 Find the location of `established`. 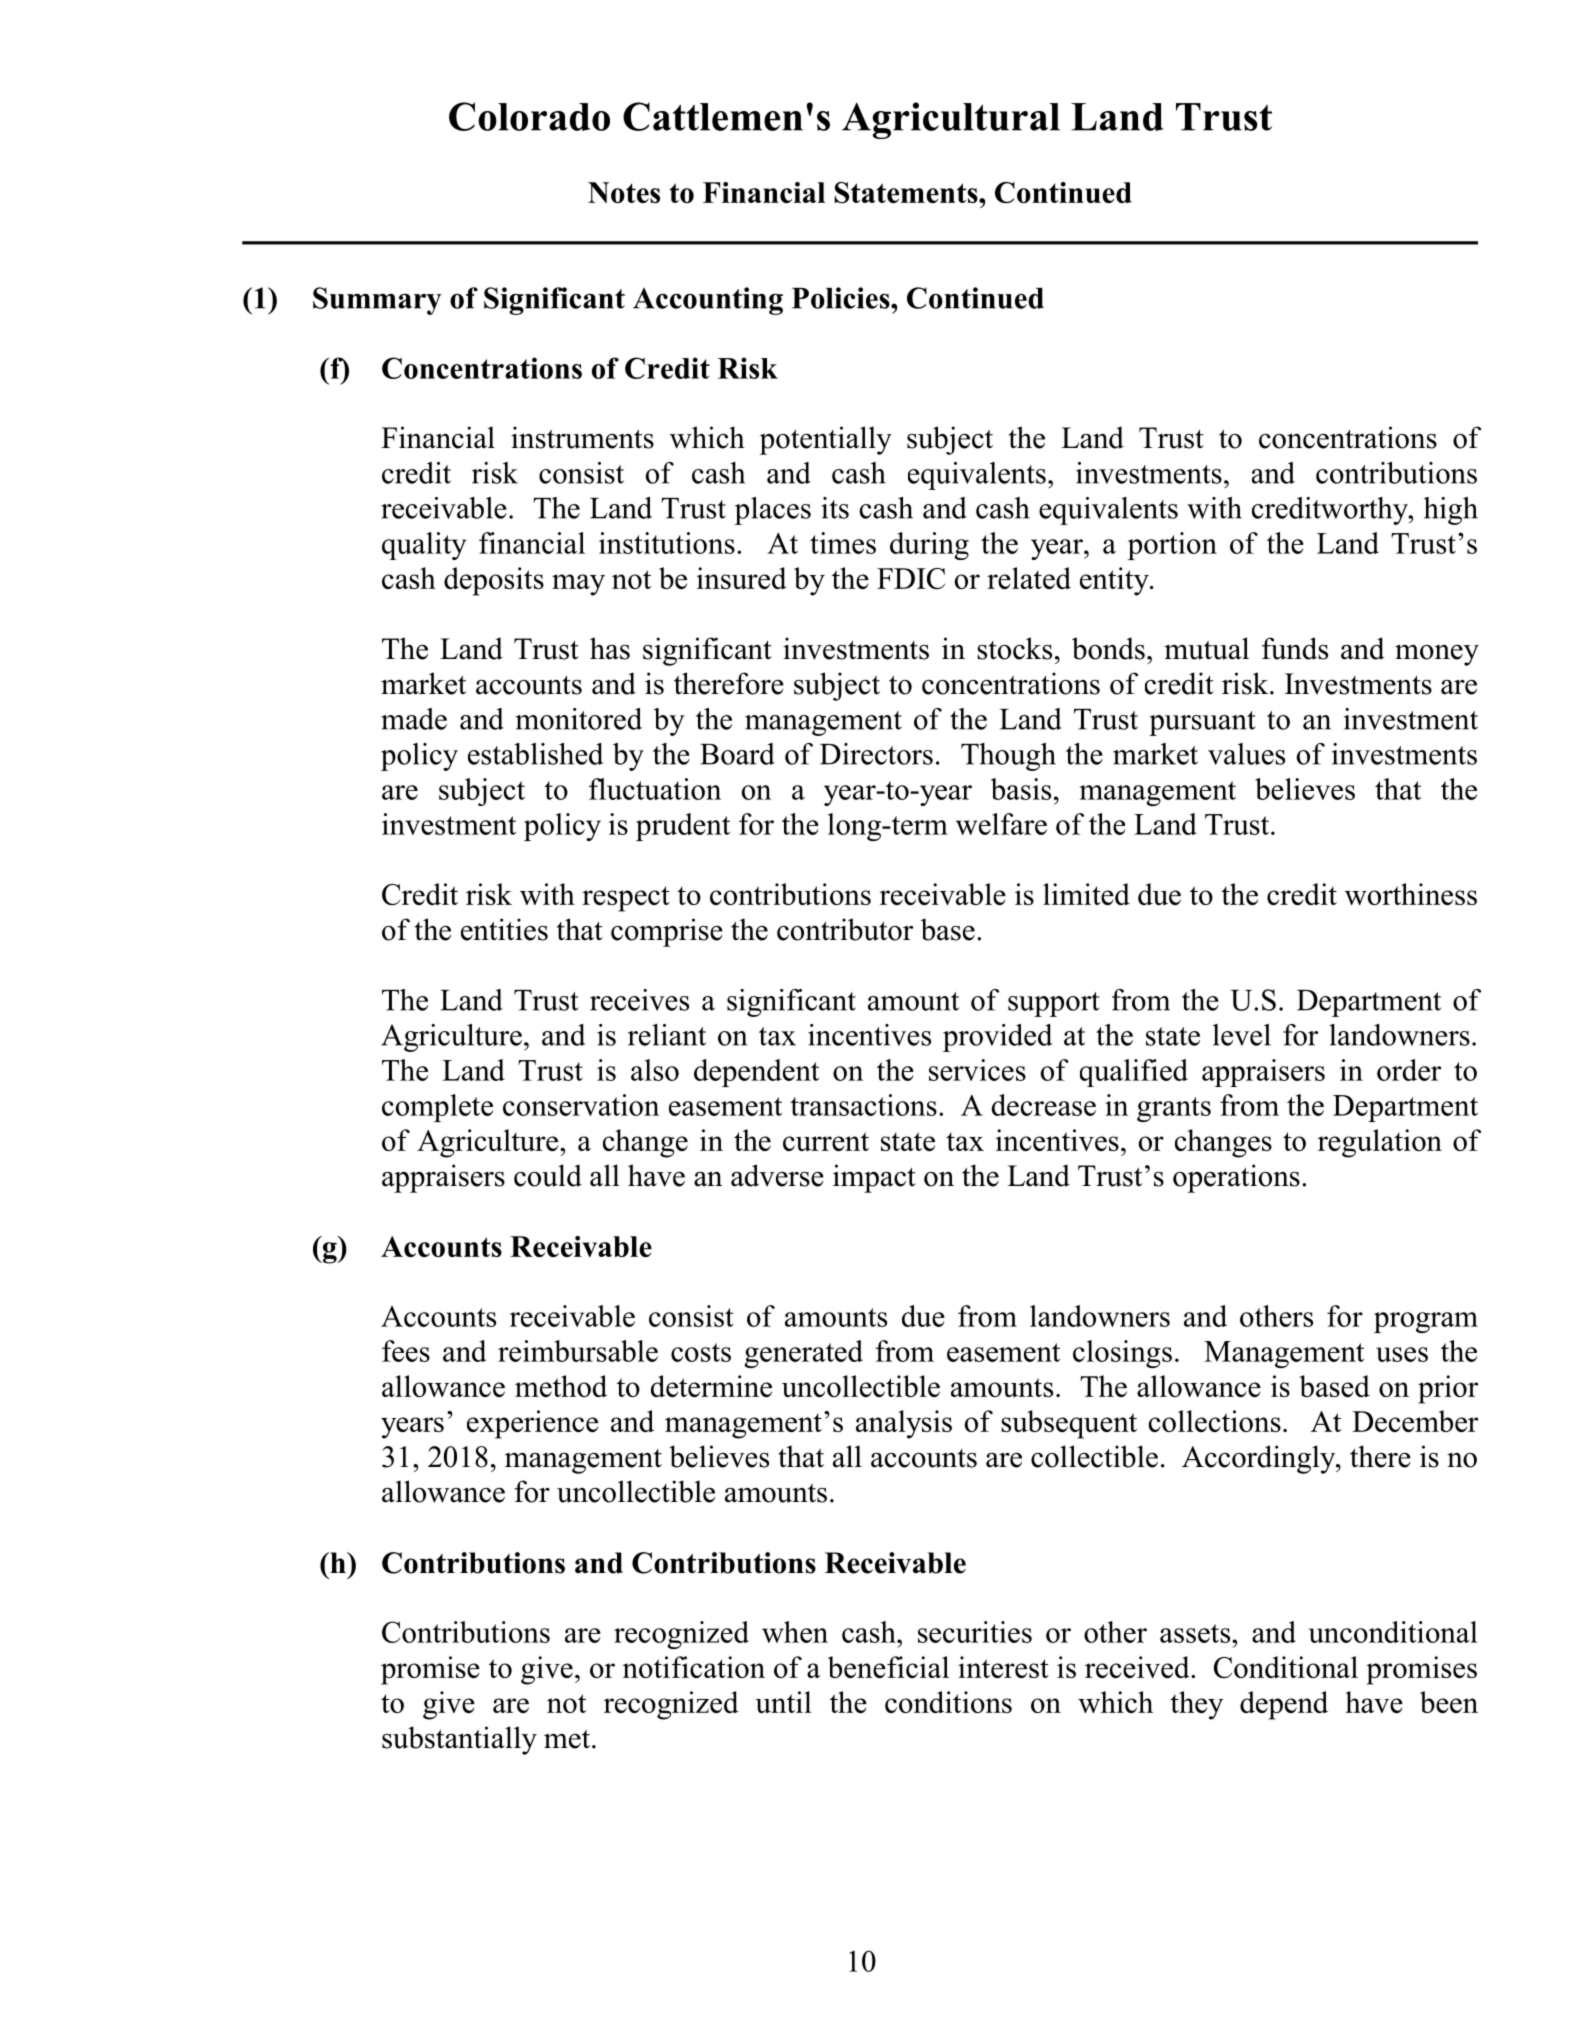

established is located at coordinates (536, 754).
